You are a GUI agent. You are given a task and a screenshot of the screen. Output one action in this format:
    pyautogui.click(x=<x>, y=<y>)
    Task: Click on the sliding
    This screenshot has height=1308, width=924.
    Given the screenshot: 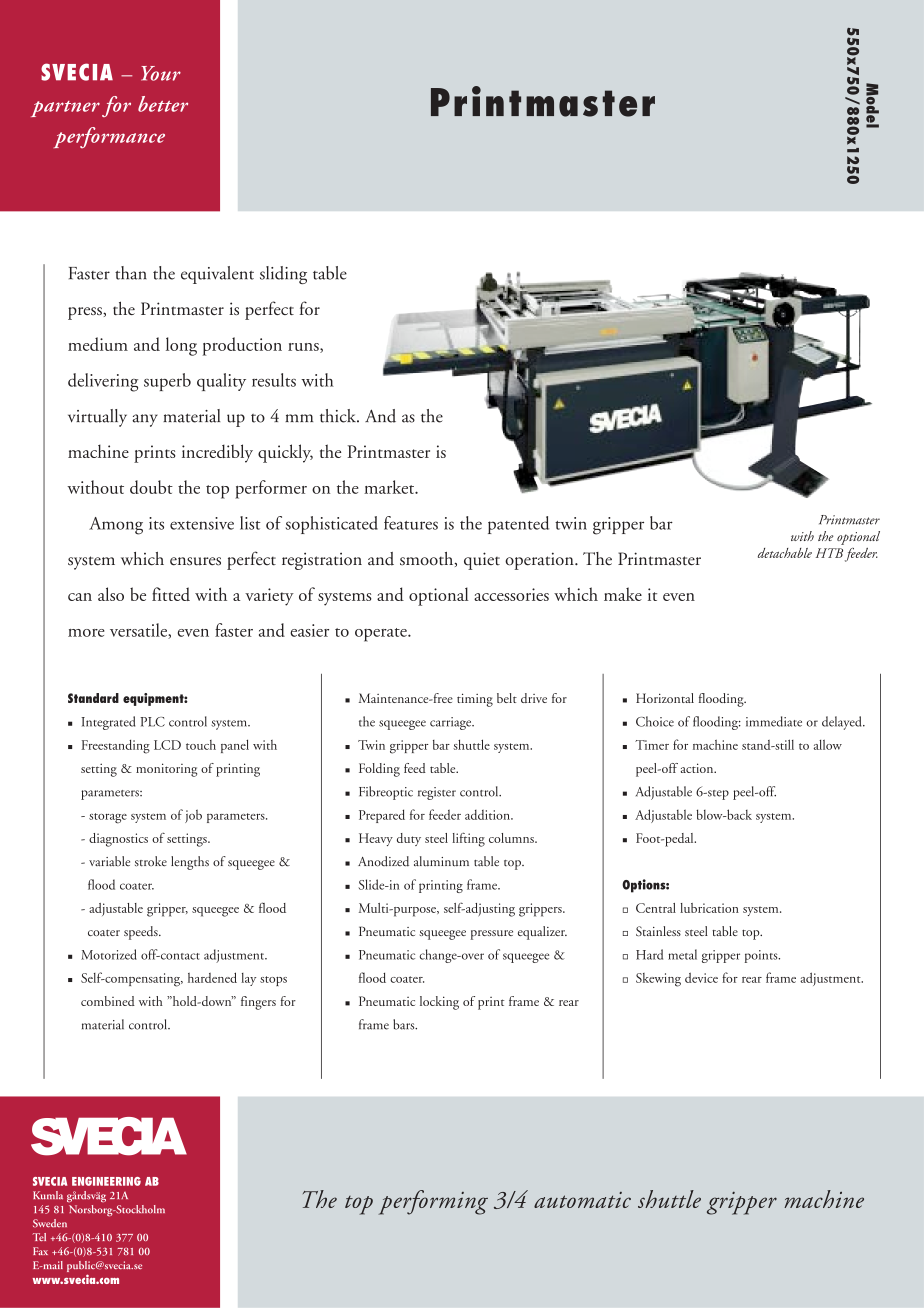 What is the action you would take?
    pyautogui.click(x=283, y=275)
